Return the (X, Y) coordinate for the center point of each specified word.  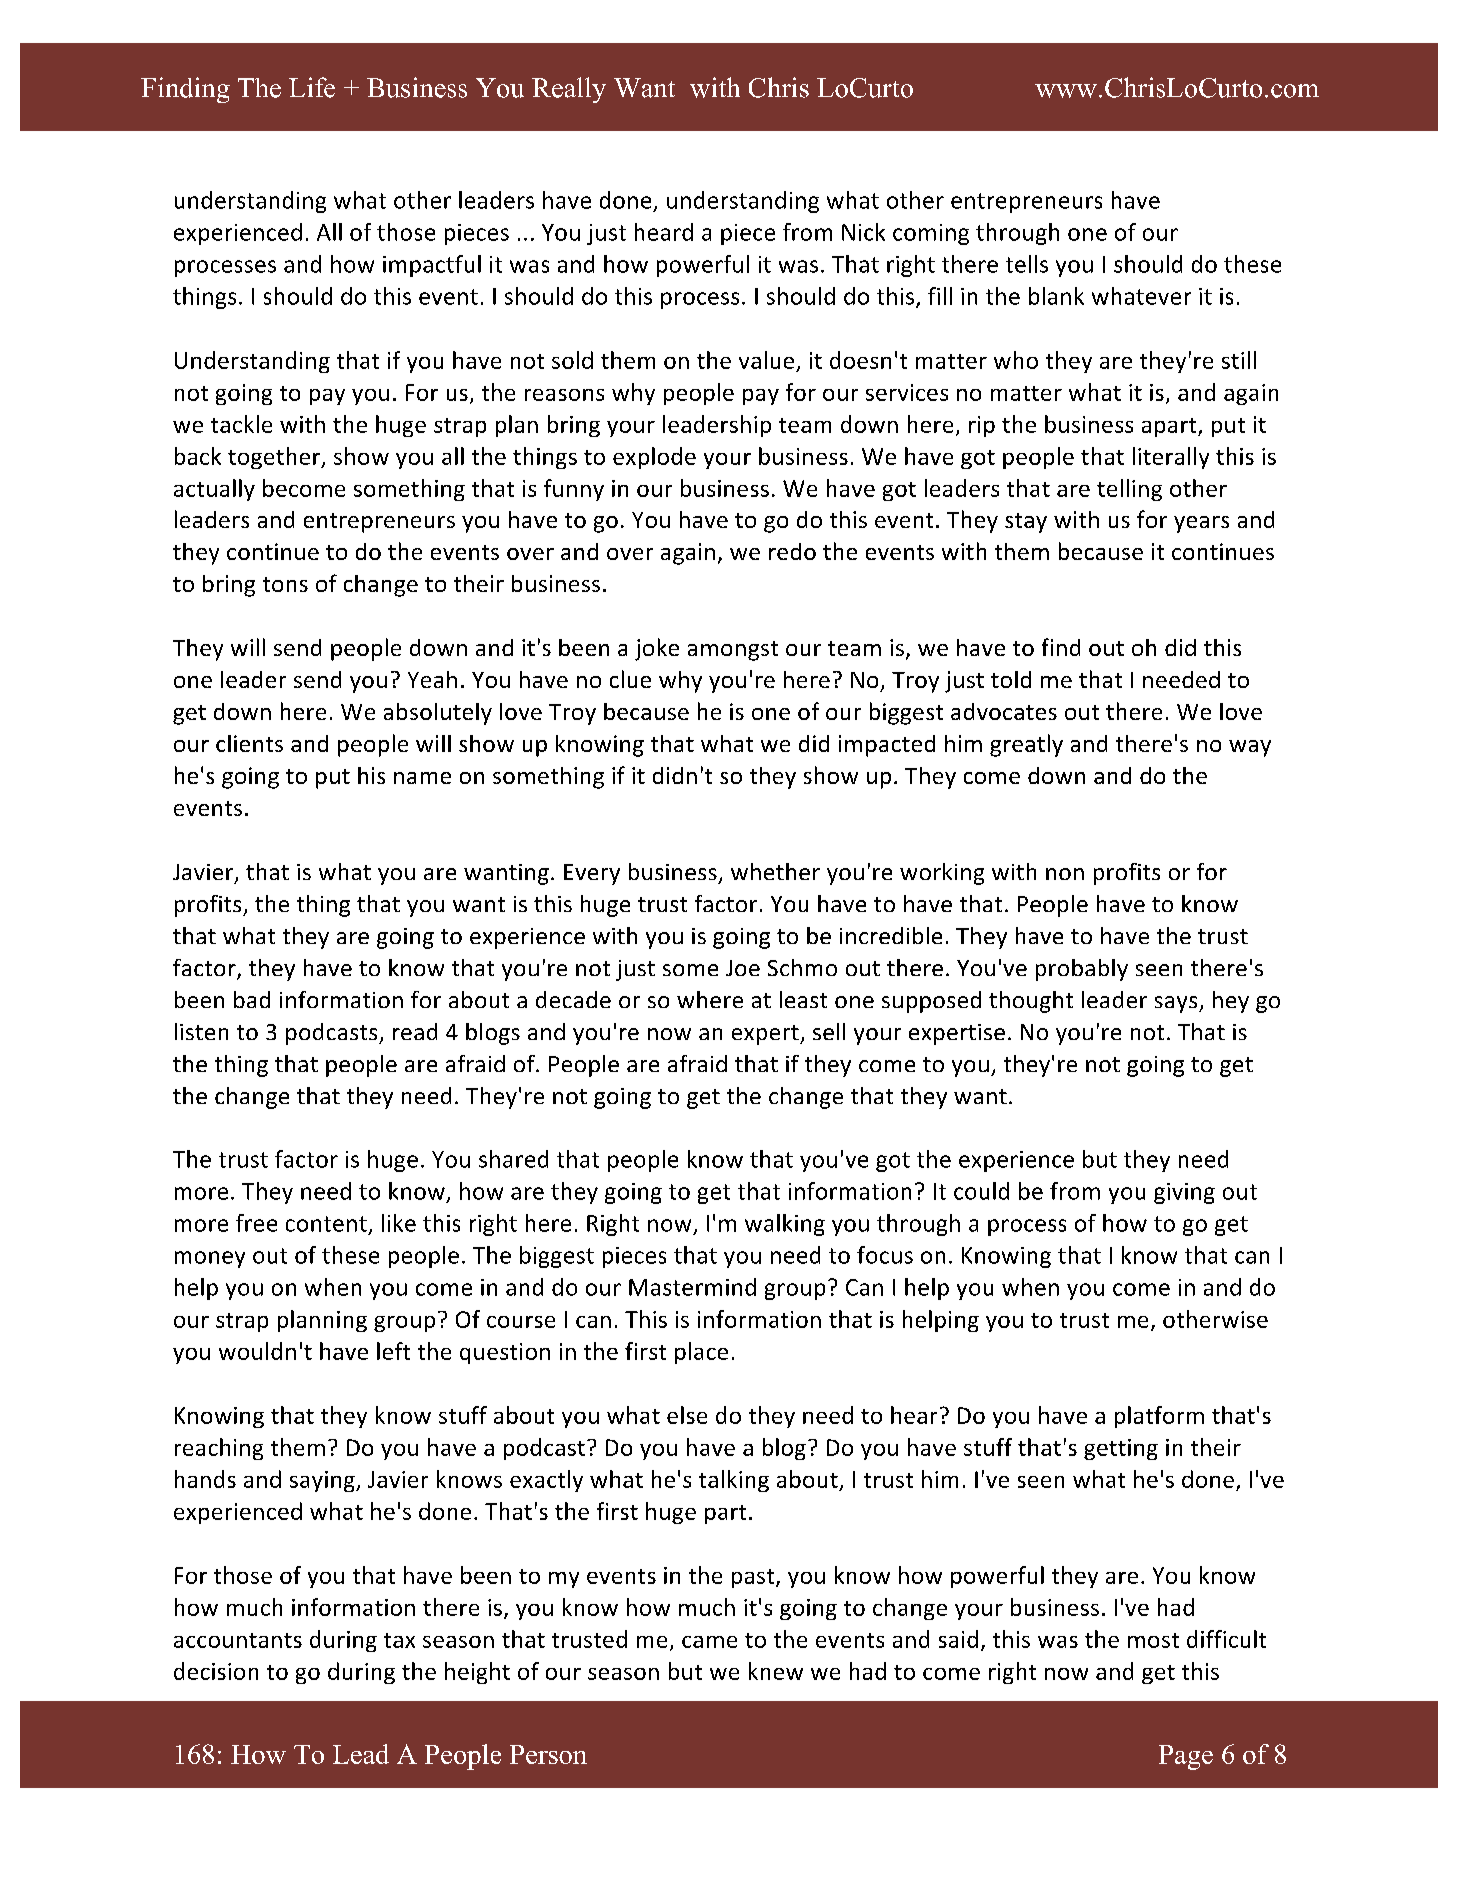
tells (1027, 264)
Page (1186, 1757)
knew (776, 1671)
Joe (743, 968)
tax (399, 1640)
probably (1082, 970)
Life (312, 87)
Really (569, 90)
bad (252, 999)
